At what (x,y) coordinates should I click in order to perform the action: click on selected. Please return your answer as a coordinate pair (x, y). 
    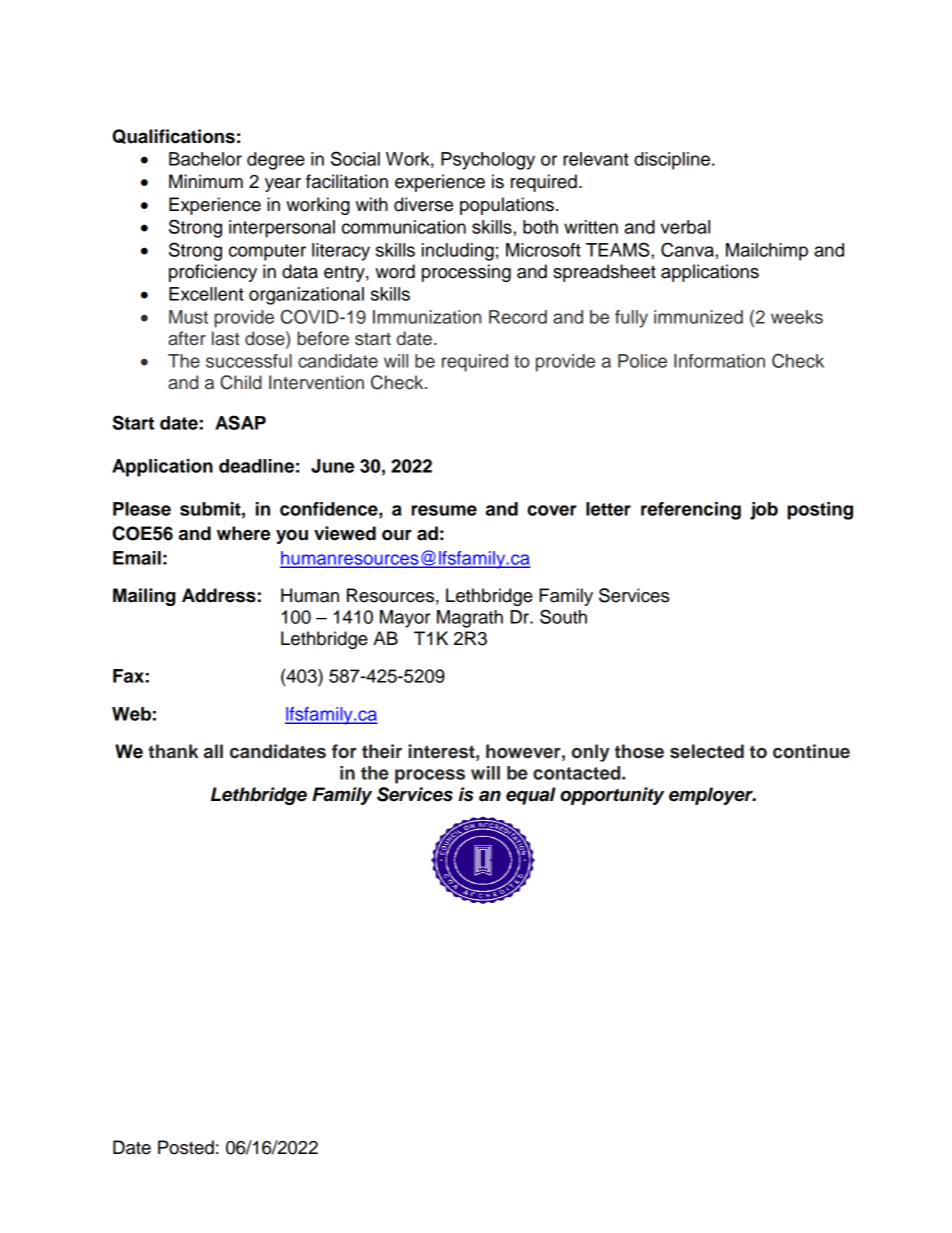
    Looking at the image, I should click on (707, 751).
